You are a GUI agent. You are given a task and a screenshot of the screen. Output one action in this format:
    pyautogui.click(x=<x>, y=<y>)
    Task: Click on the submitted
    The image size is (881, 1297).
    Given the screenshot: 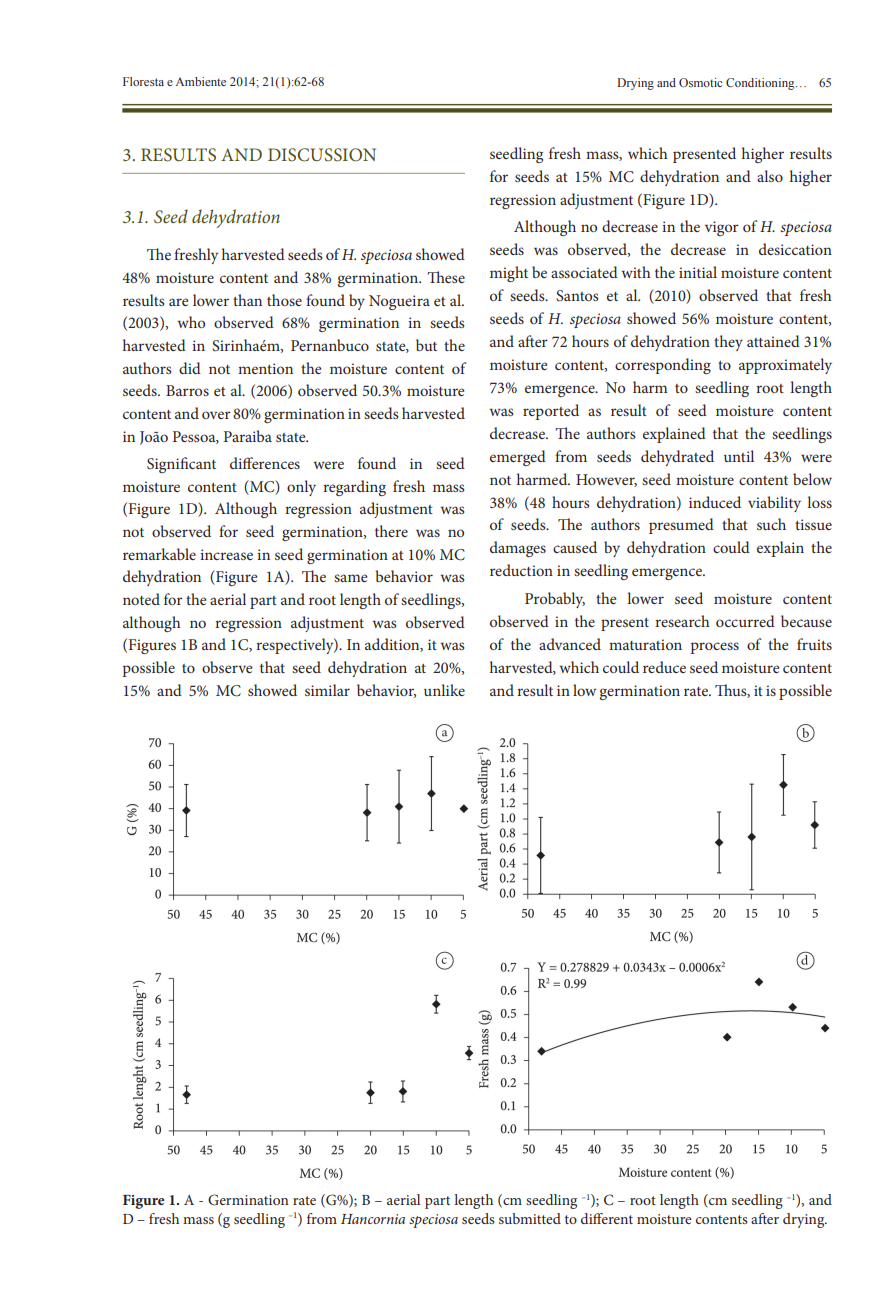 What is the action you would take?
    pyautogui.click(x=530, y=1218)
